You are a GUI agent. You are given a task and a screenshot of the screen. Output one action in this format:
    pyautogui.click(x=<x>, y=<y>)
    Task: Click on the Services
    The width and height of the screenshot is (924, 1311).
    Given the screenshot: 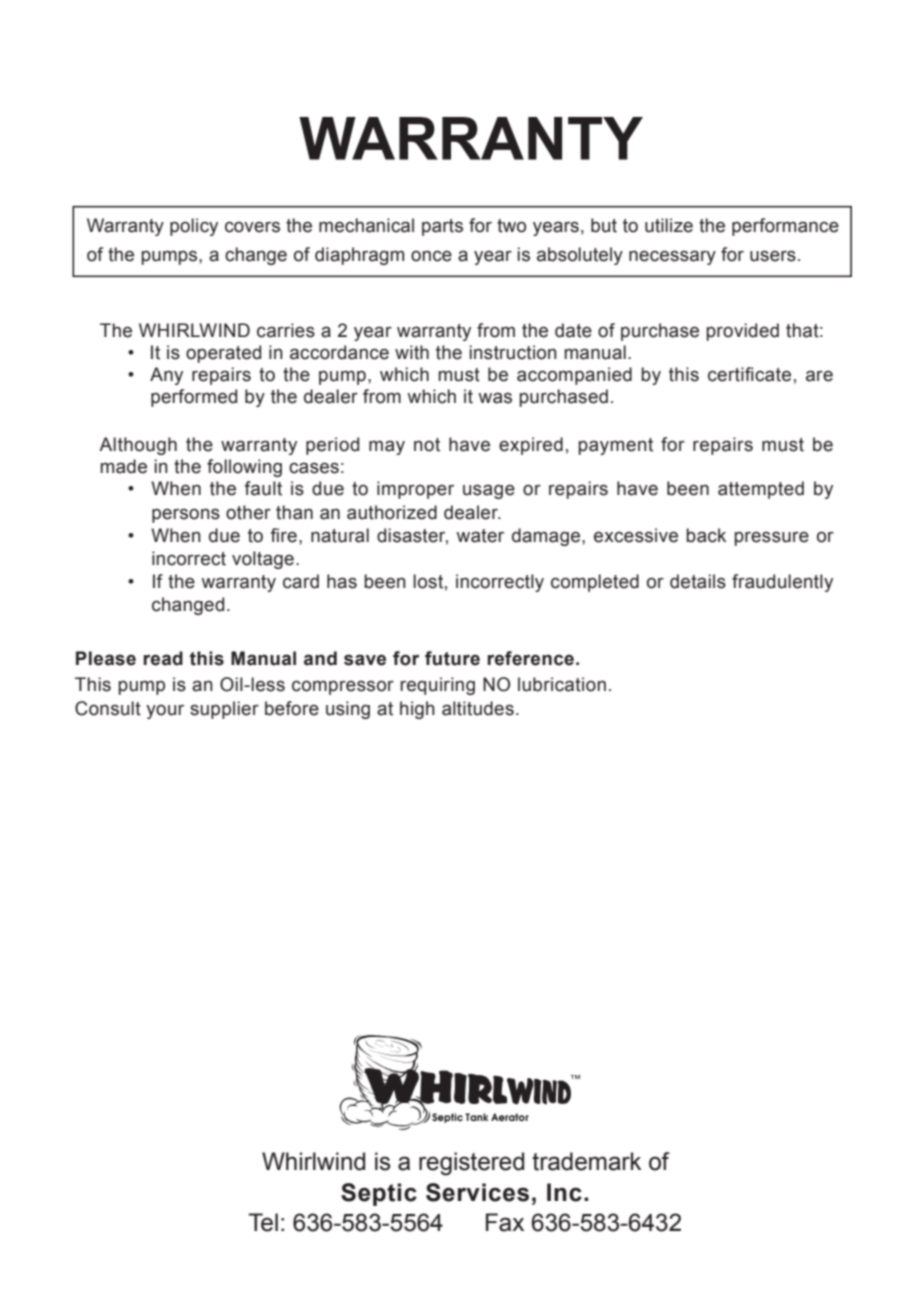 What is the action you would take?
    pyautogui.click(x=477, y=1192)
